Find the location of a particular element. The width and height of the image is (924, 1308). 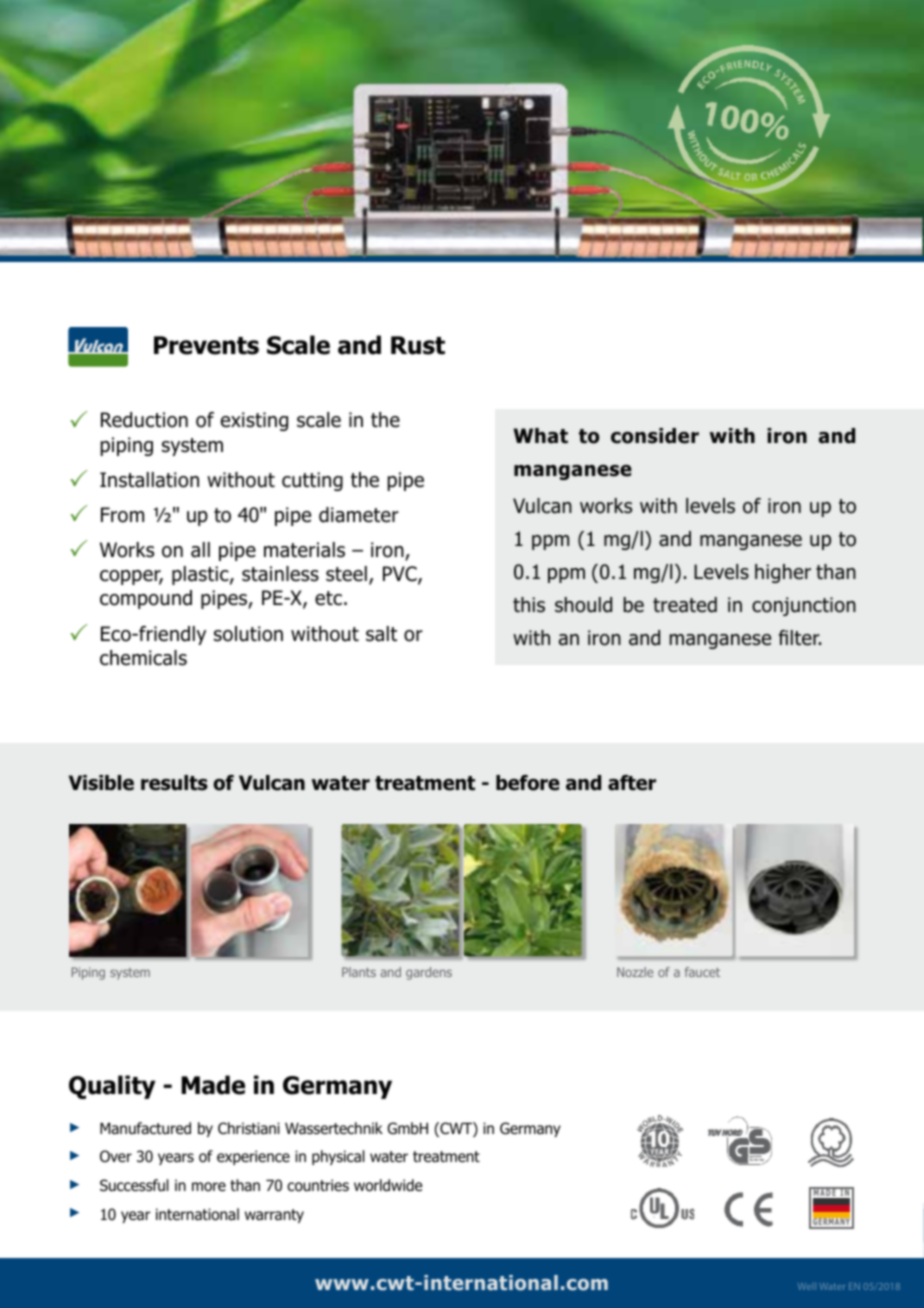

Prevents is located at coordinates (206, 345).
